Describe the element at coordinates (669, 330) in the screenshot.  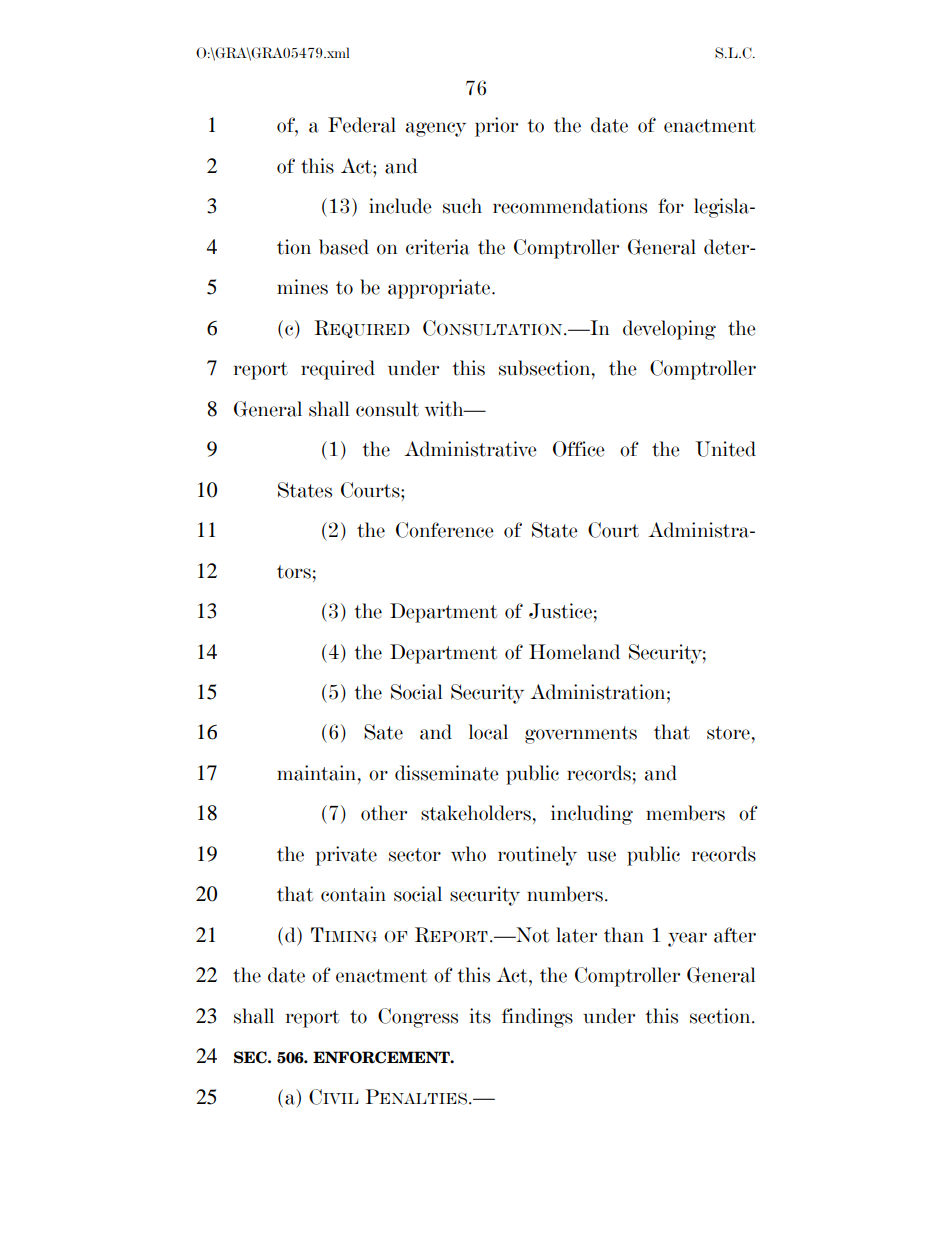
I see `developing` at that location.
